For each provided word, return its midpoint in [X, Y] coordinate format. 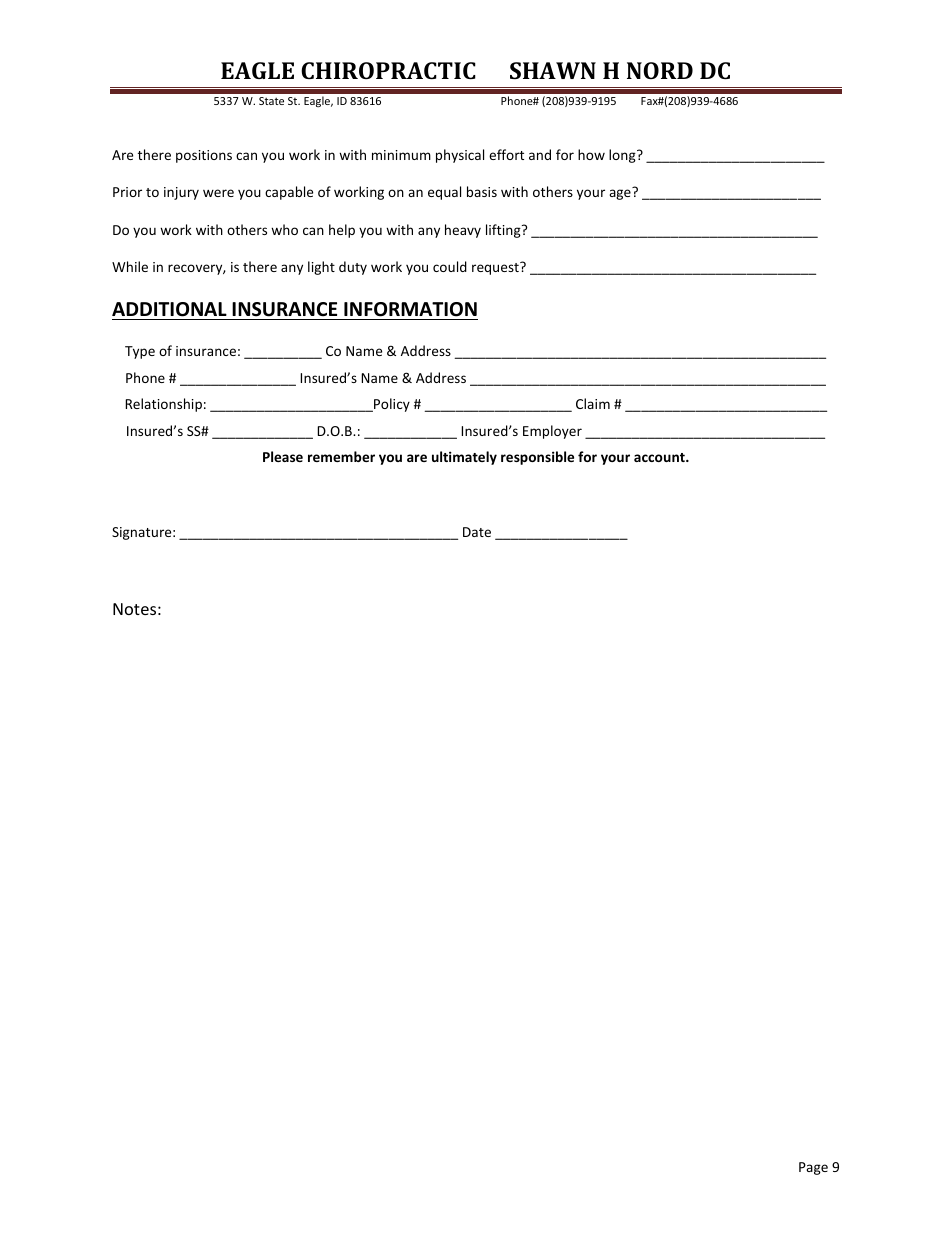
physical [460, 156]
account [660, 457]
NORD [660, 70]
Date [477, 532]
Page [813, 1168]
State [271, 101]
